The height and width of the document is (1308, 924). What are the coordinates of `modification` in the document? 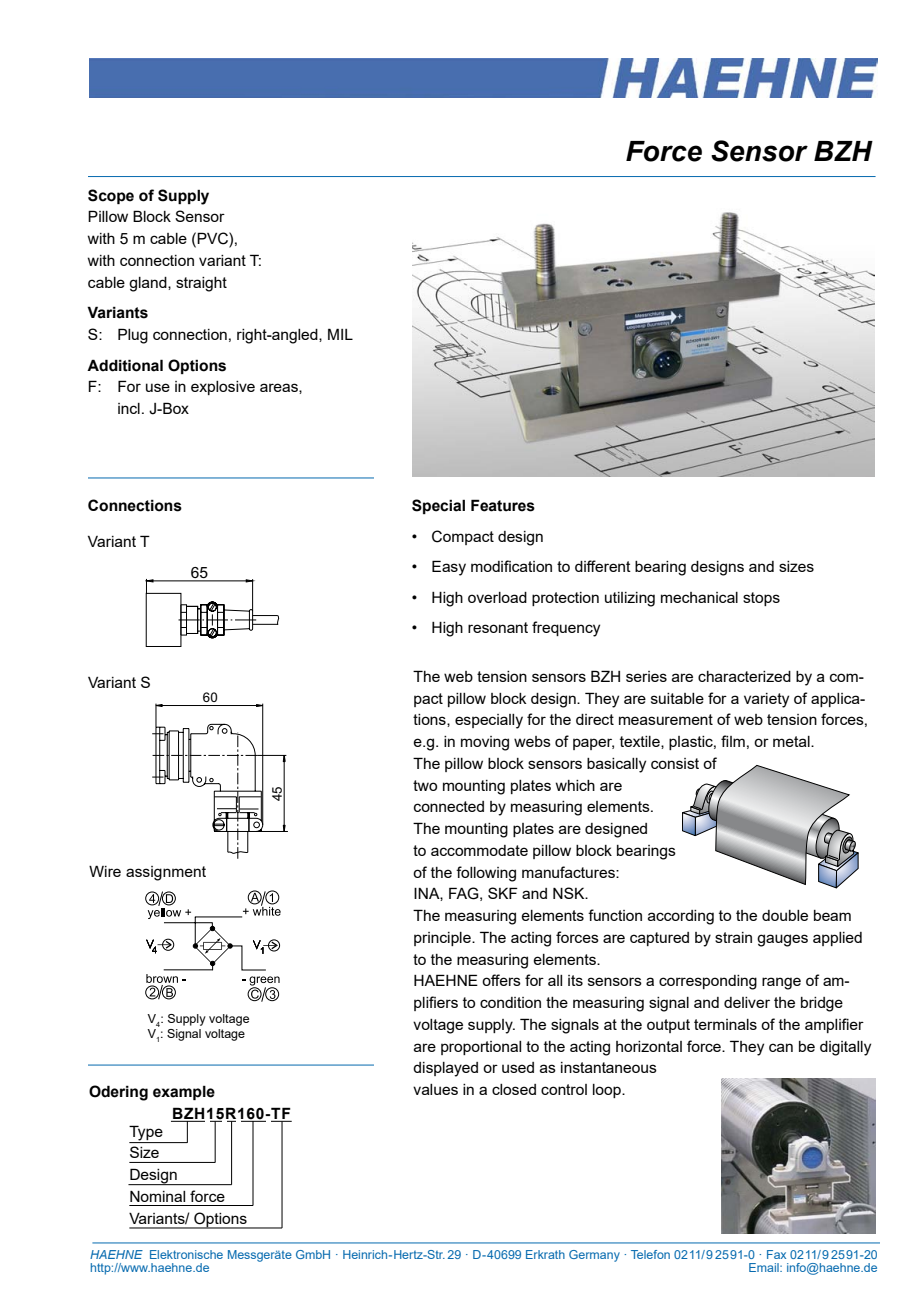 It's located at (511, 566).
